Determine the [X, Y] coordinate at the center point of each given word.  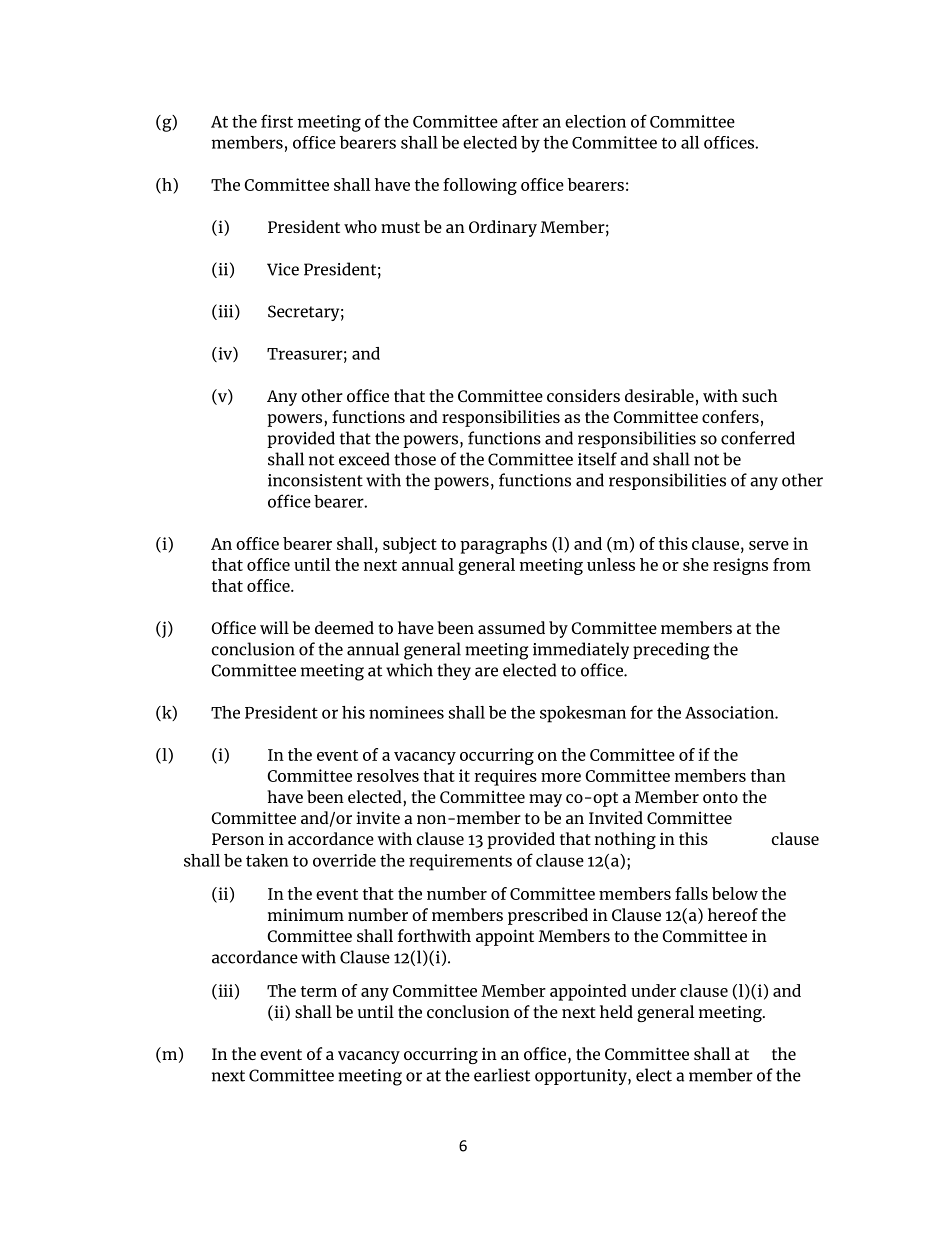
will [274, 627]
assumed [511, 627]
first [277, 121]
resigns [740, 566]
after [520, 121]
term [319, 991]
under [653, 990]
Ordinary [503, 228]
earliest [502, 1075]
